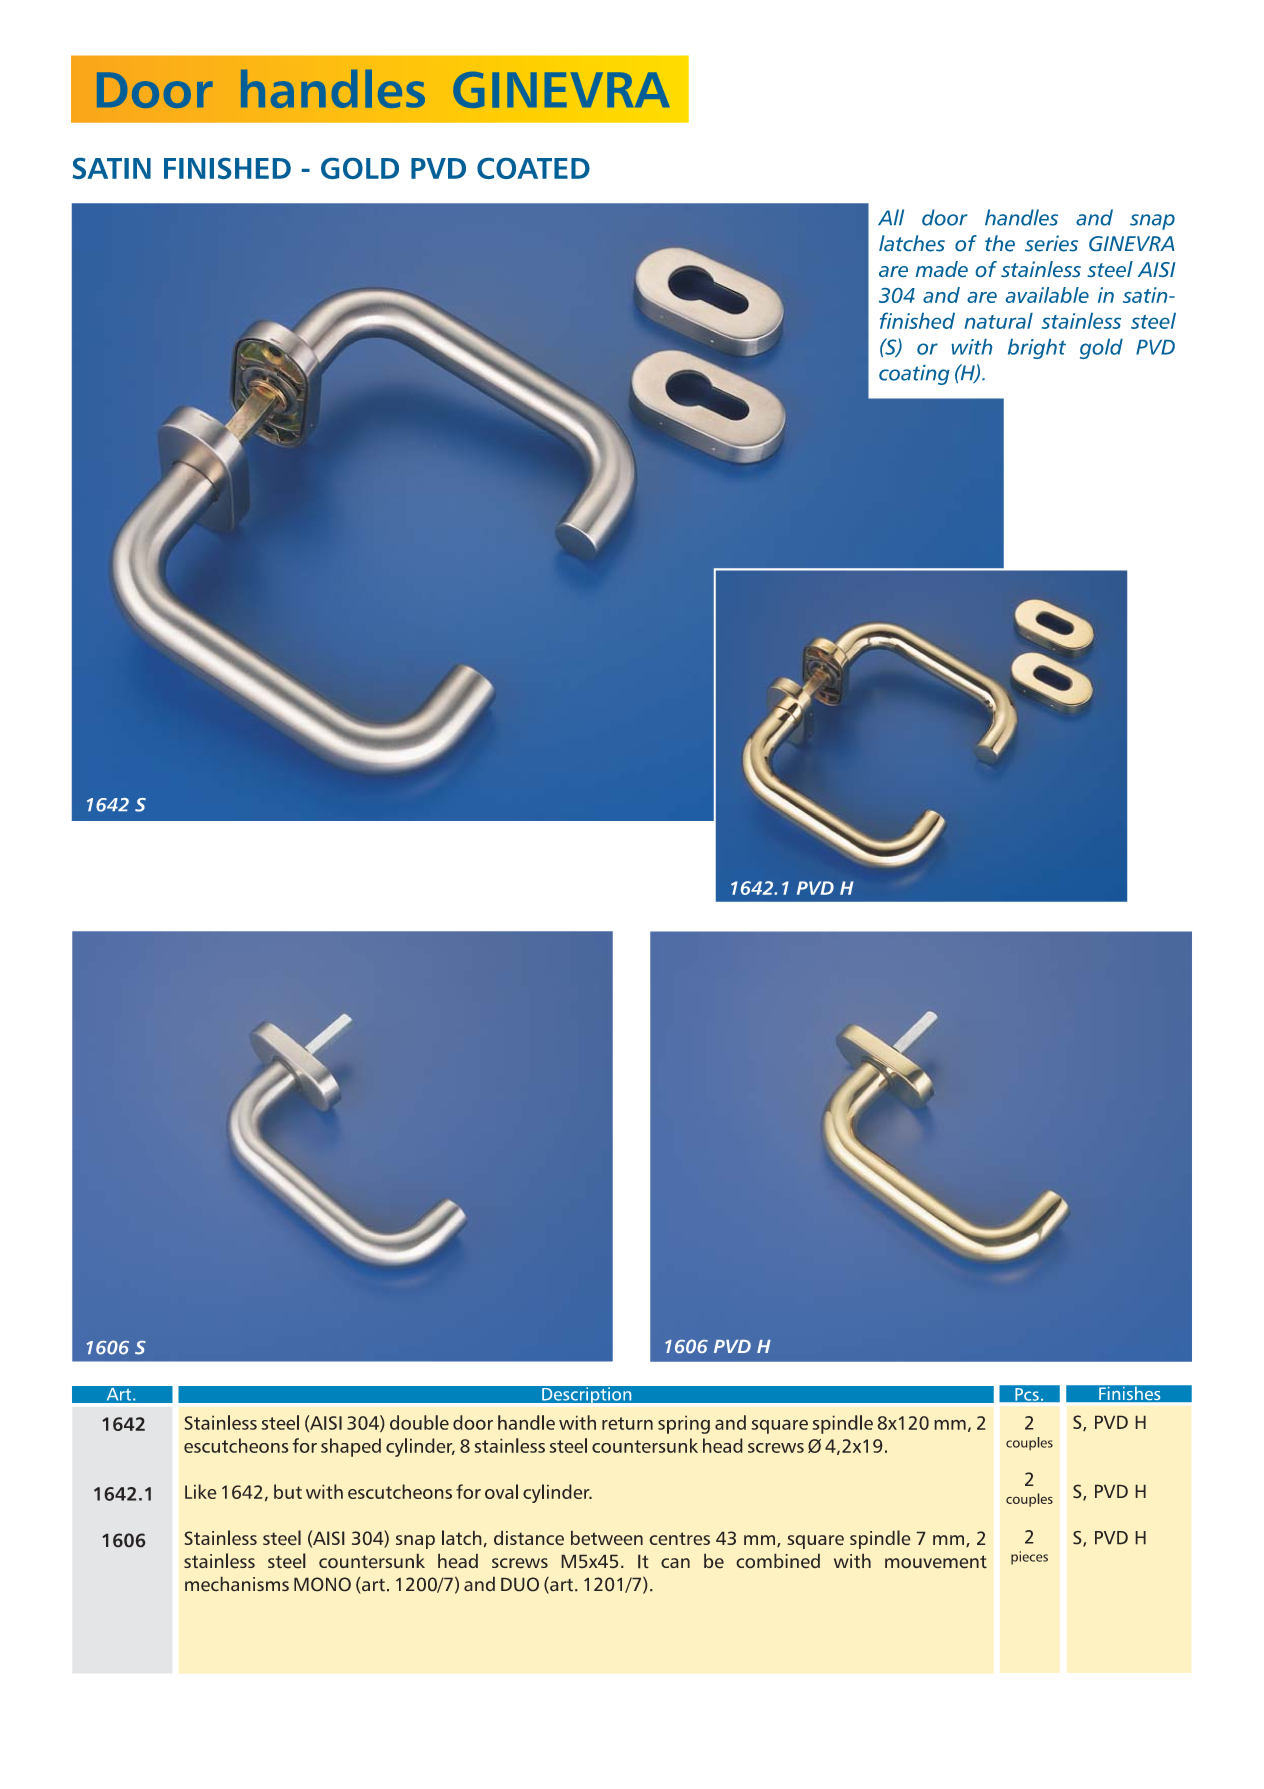  Describe the element at coordinates (322, 1584) in the screenshot. I see `MONO` at that location.
